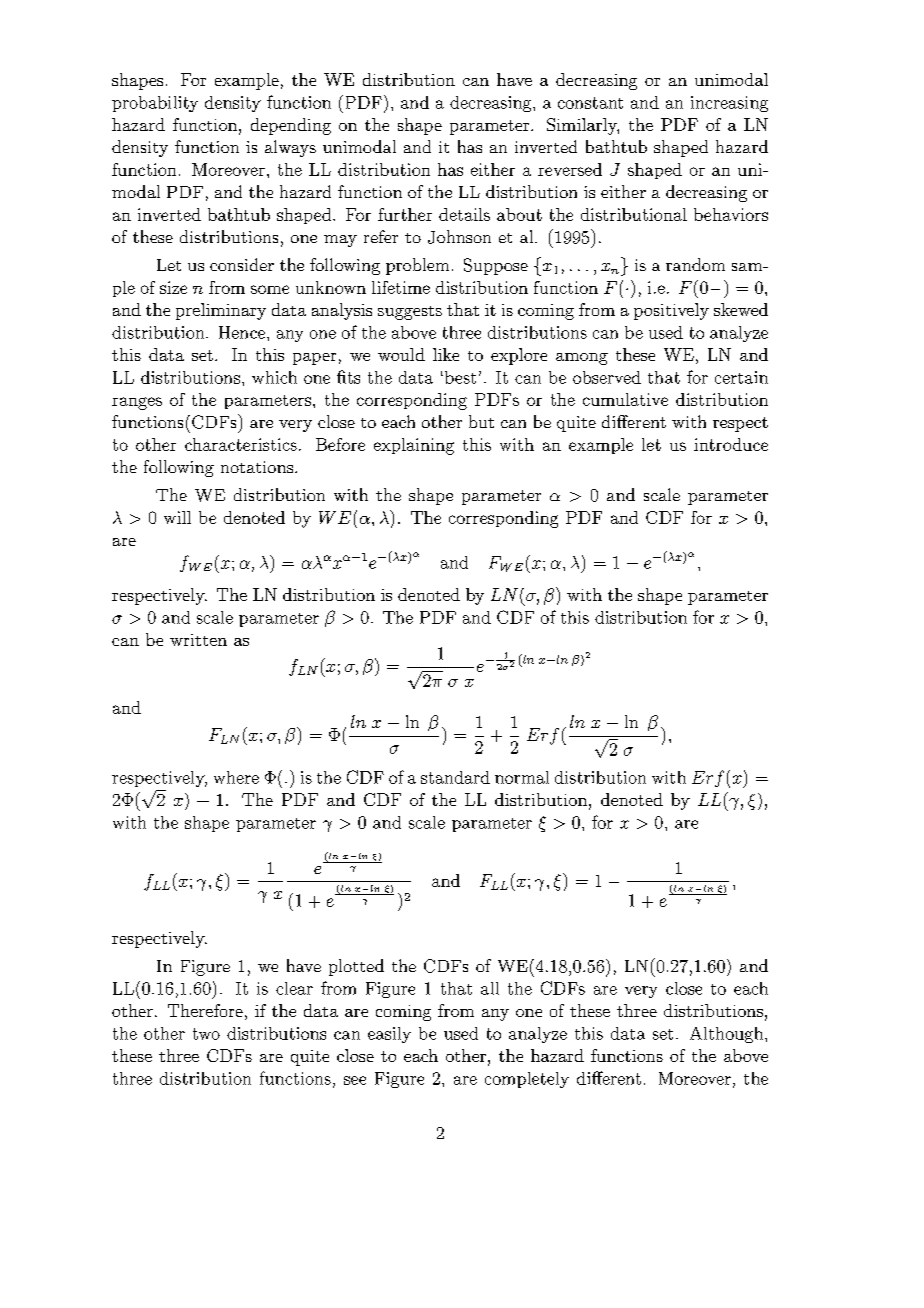 This screenshot has height=1308, width=924. What do you see at coordinates (236, 777) in the screenshot?
I see `where` at bounding box center [236, 777].
